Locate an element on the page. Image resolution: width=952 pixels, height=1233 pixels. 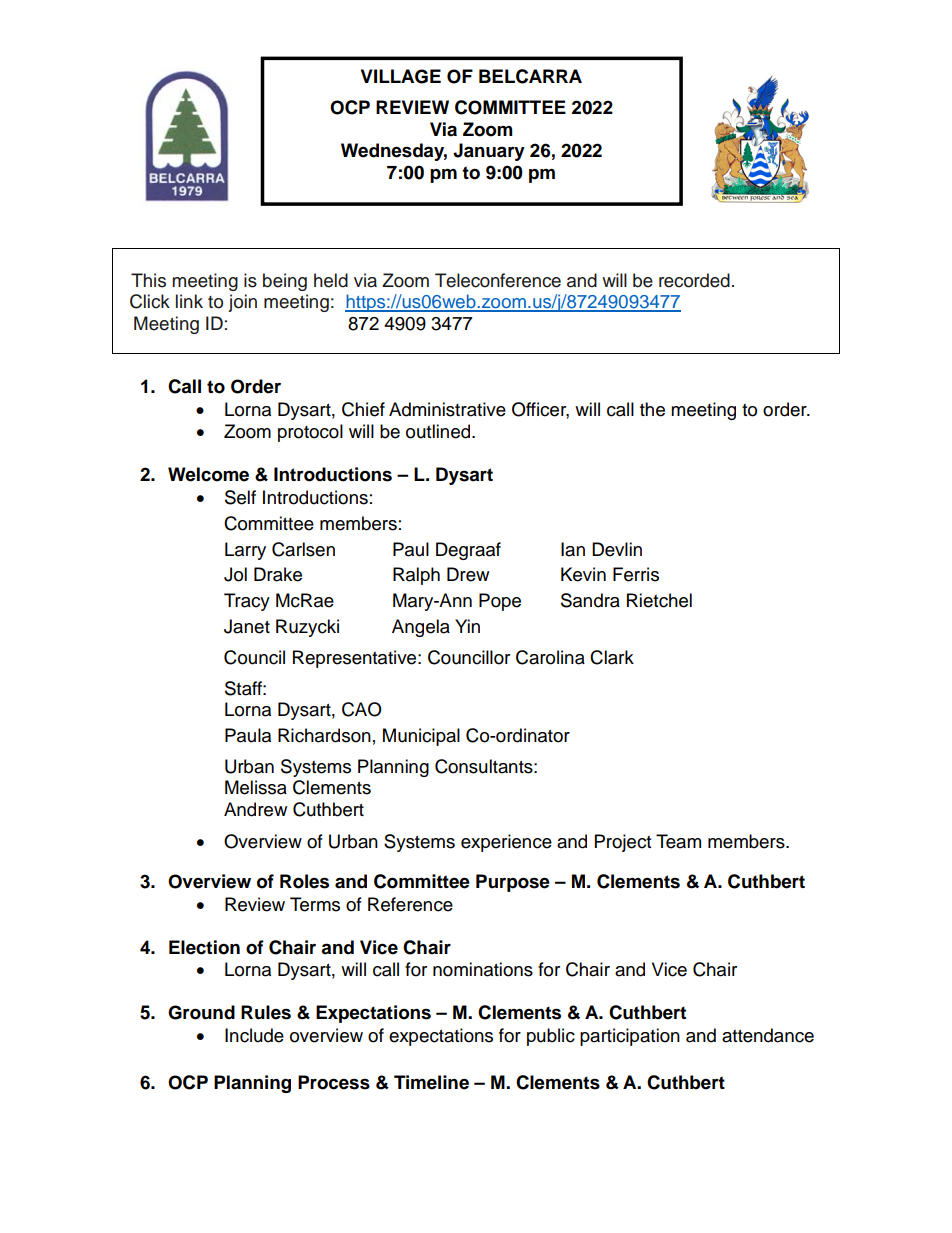
Timeline is located at coordinates (431, 1082).
